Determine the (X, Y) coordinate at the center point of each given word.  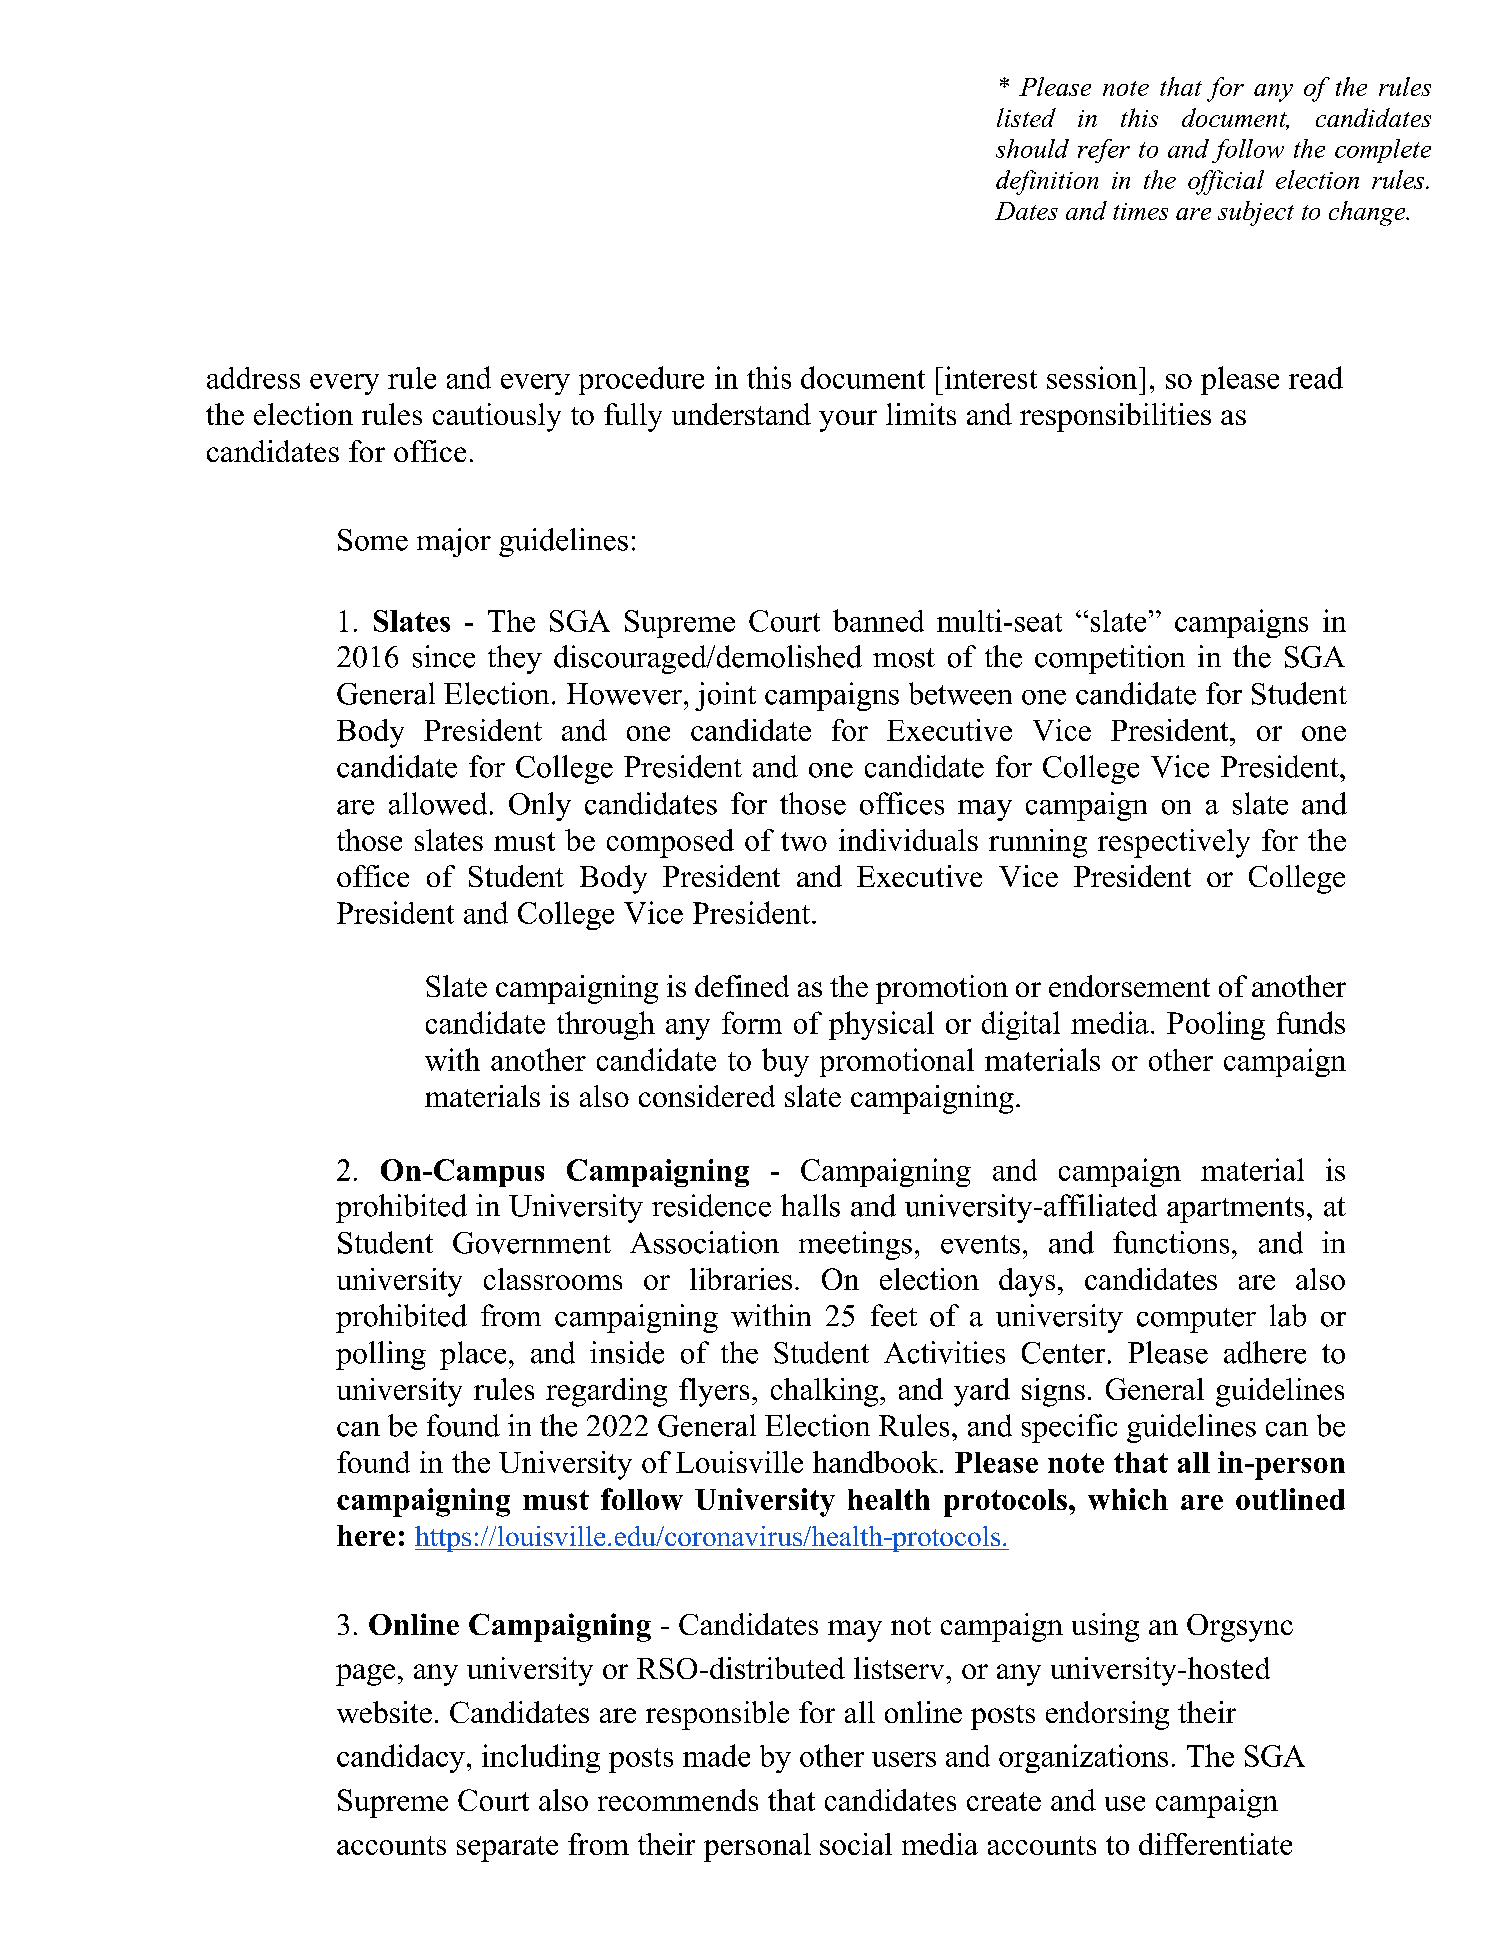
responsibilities (1115, 417)
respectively (1174, 843)
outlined (1290, 1499)
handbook (875, 1462)
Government (532, 1243)
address (253, 378)
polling (381, 1355)
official (1226, 182)
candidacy (401, 1758)
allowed (438, 803)
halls (810, 1205)
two (804, 841)
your (848, 421)
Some (373, 540)
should (1032, 148)
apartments (1235, 1210)
